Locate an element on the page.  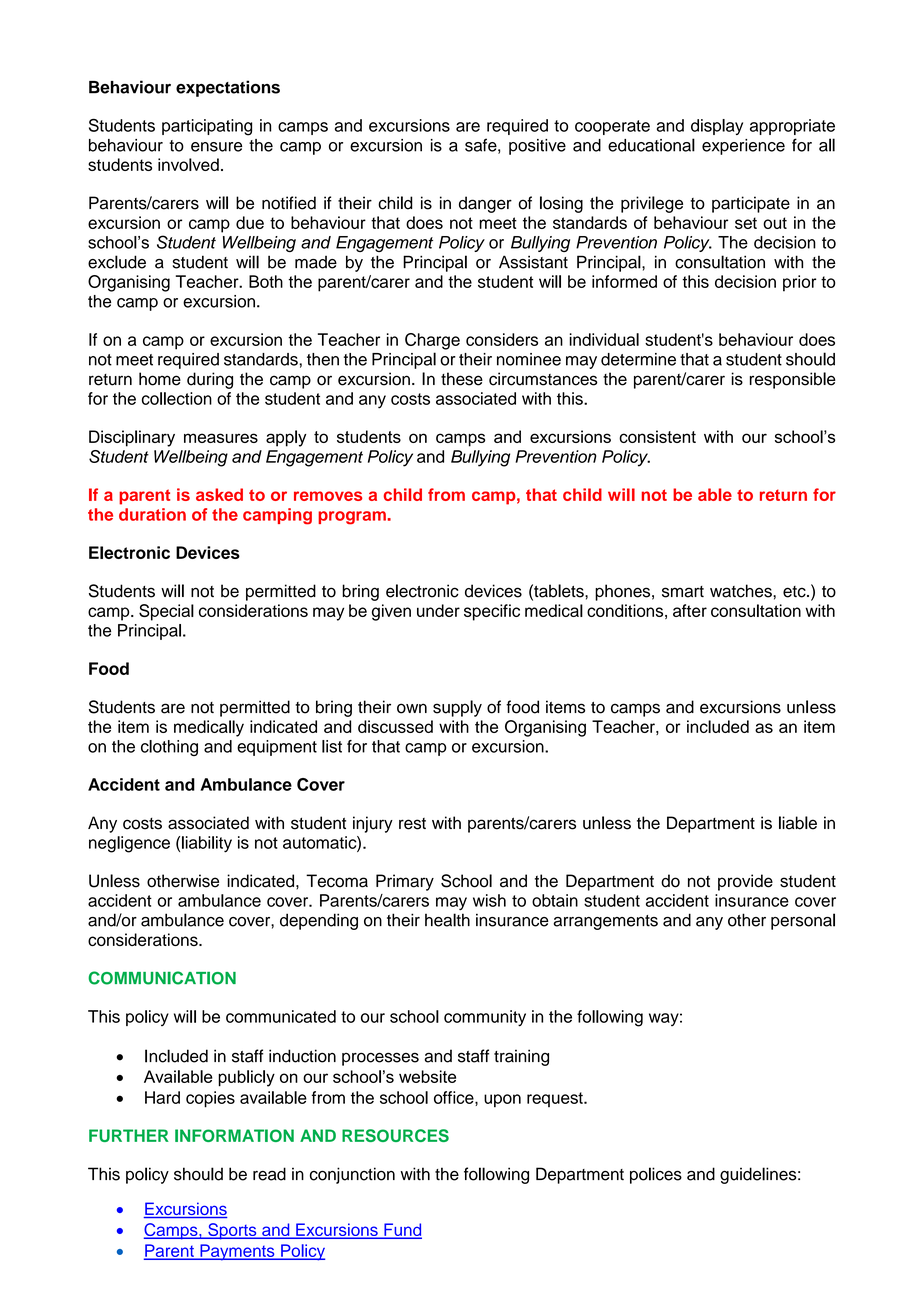
Fund is located at coordinates (402, 1231).
